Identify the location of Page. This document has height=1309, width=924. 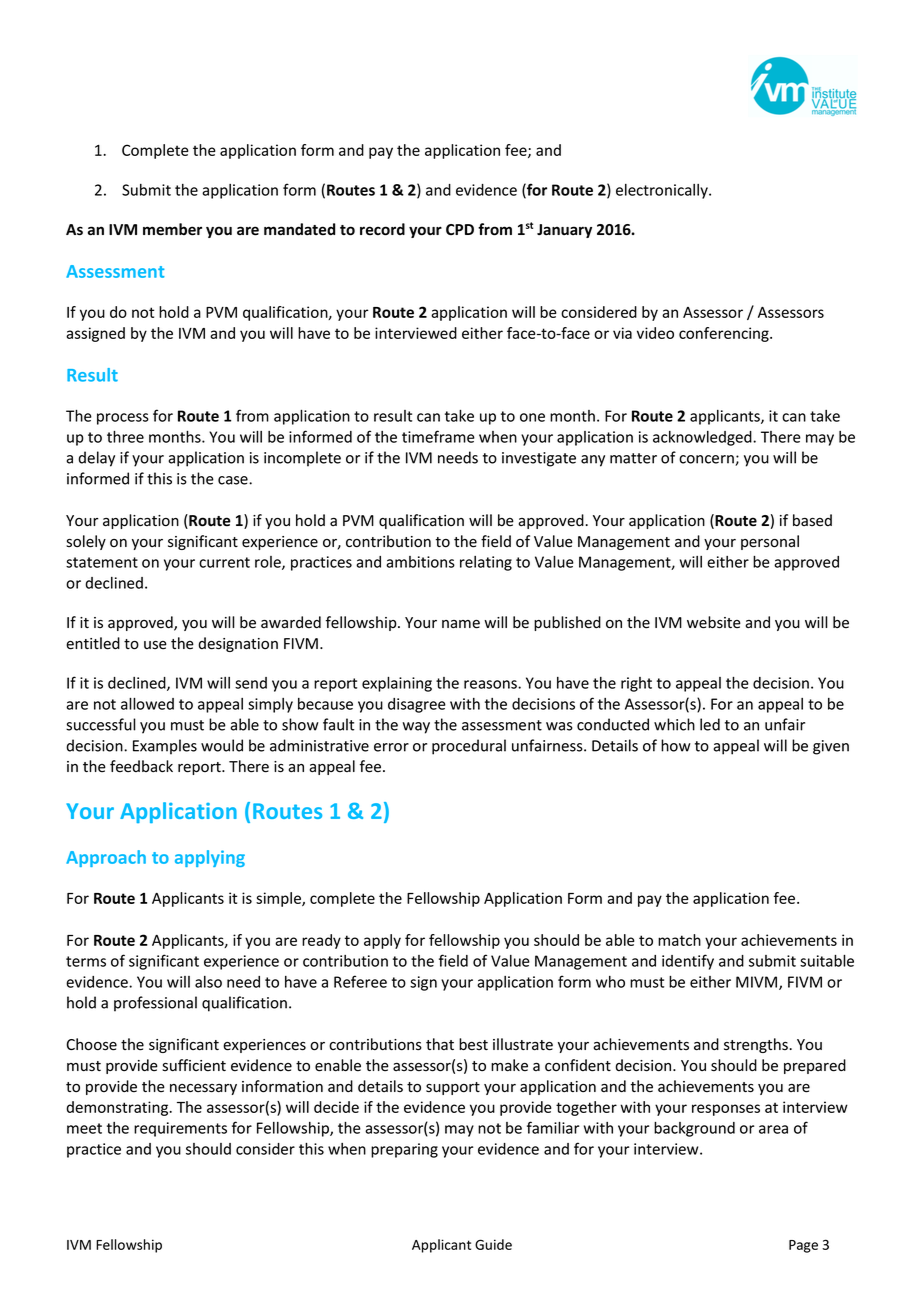
(803, 1246).
